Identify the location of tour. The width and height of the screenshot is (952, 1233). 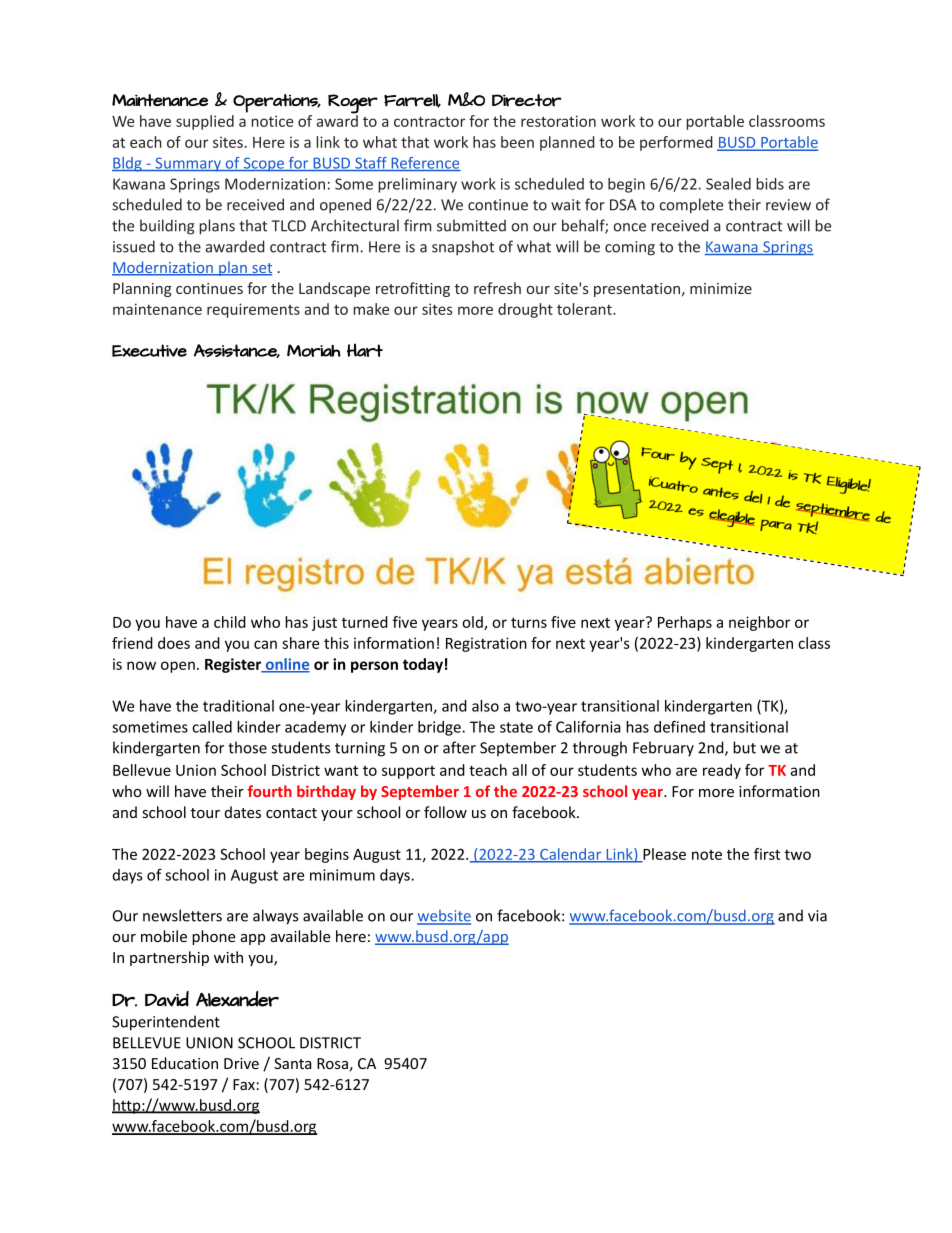
(205, 813).
